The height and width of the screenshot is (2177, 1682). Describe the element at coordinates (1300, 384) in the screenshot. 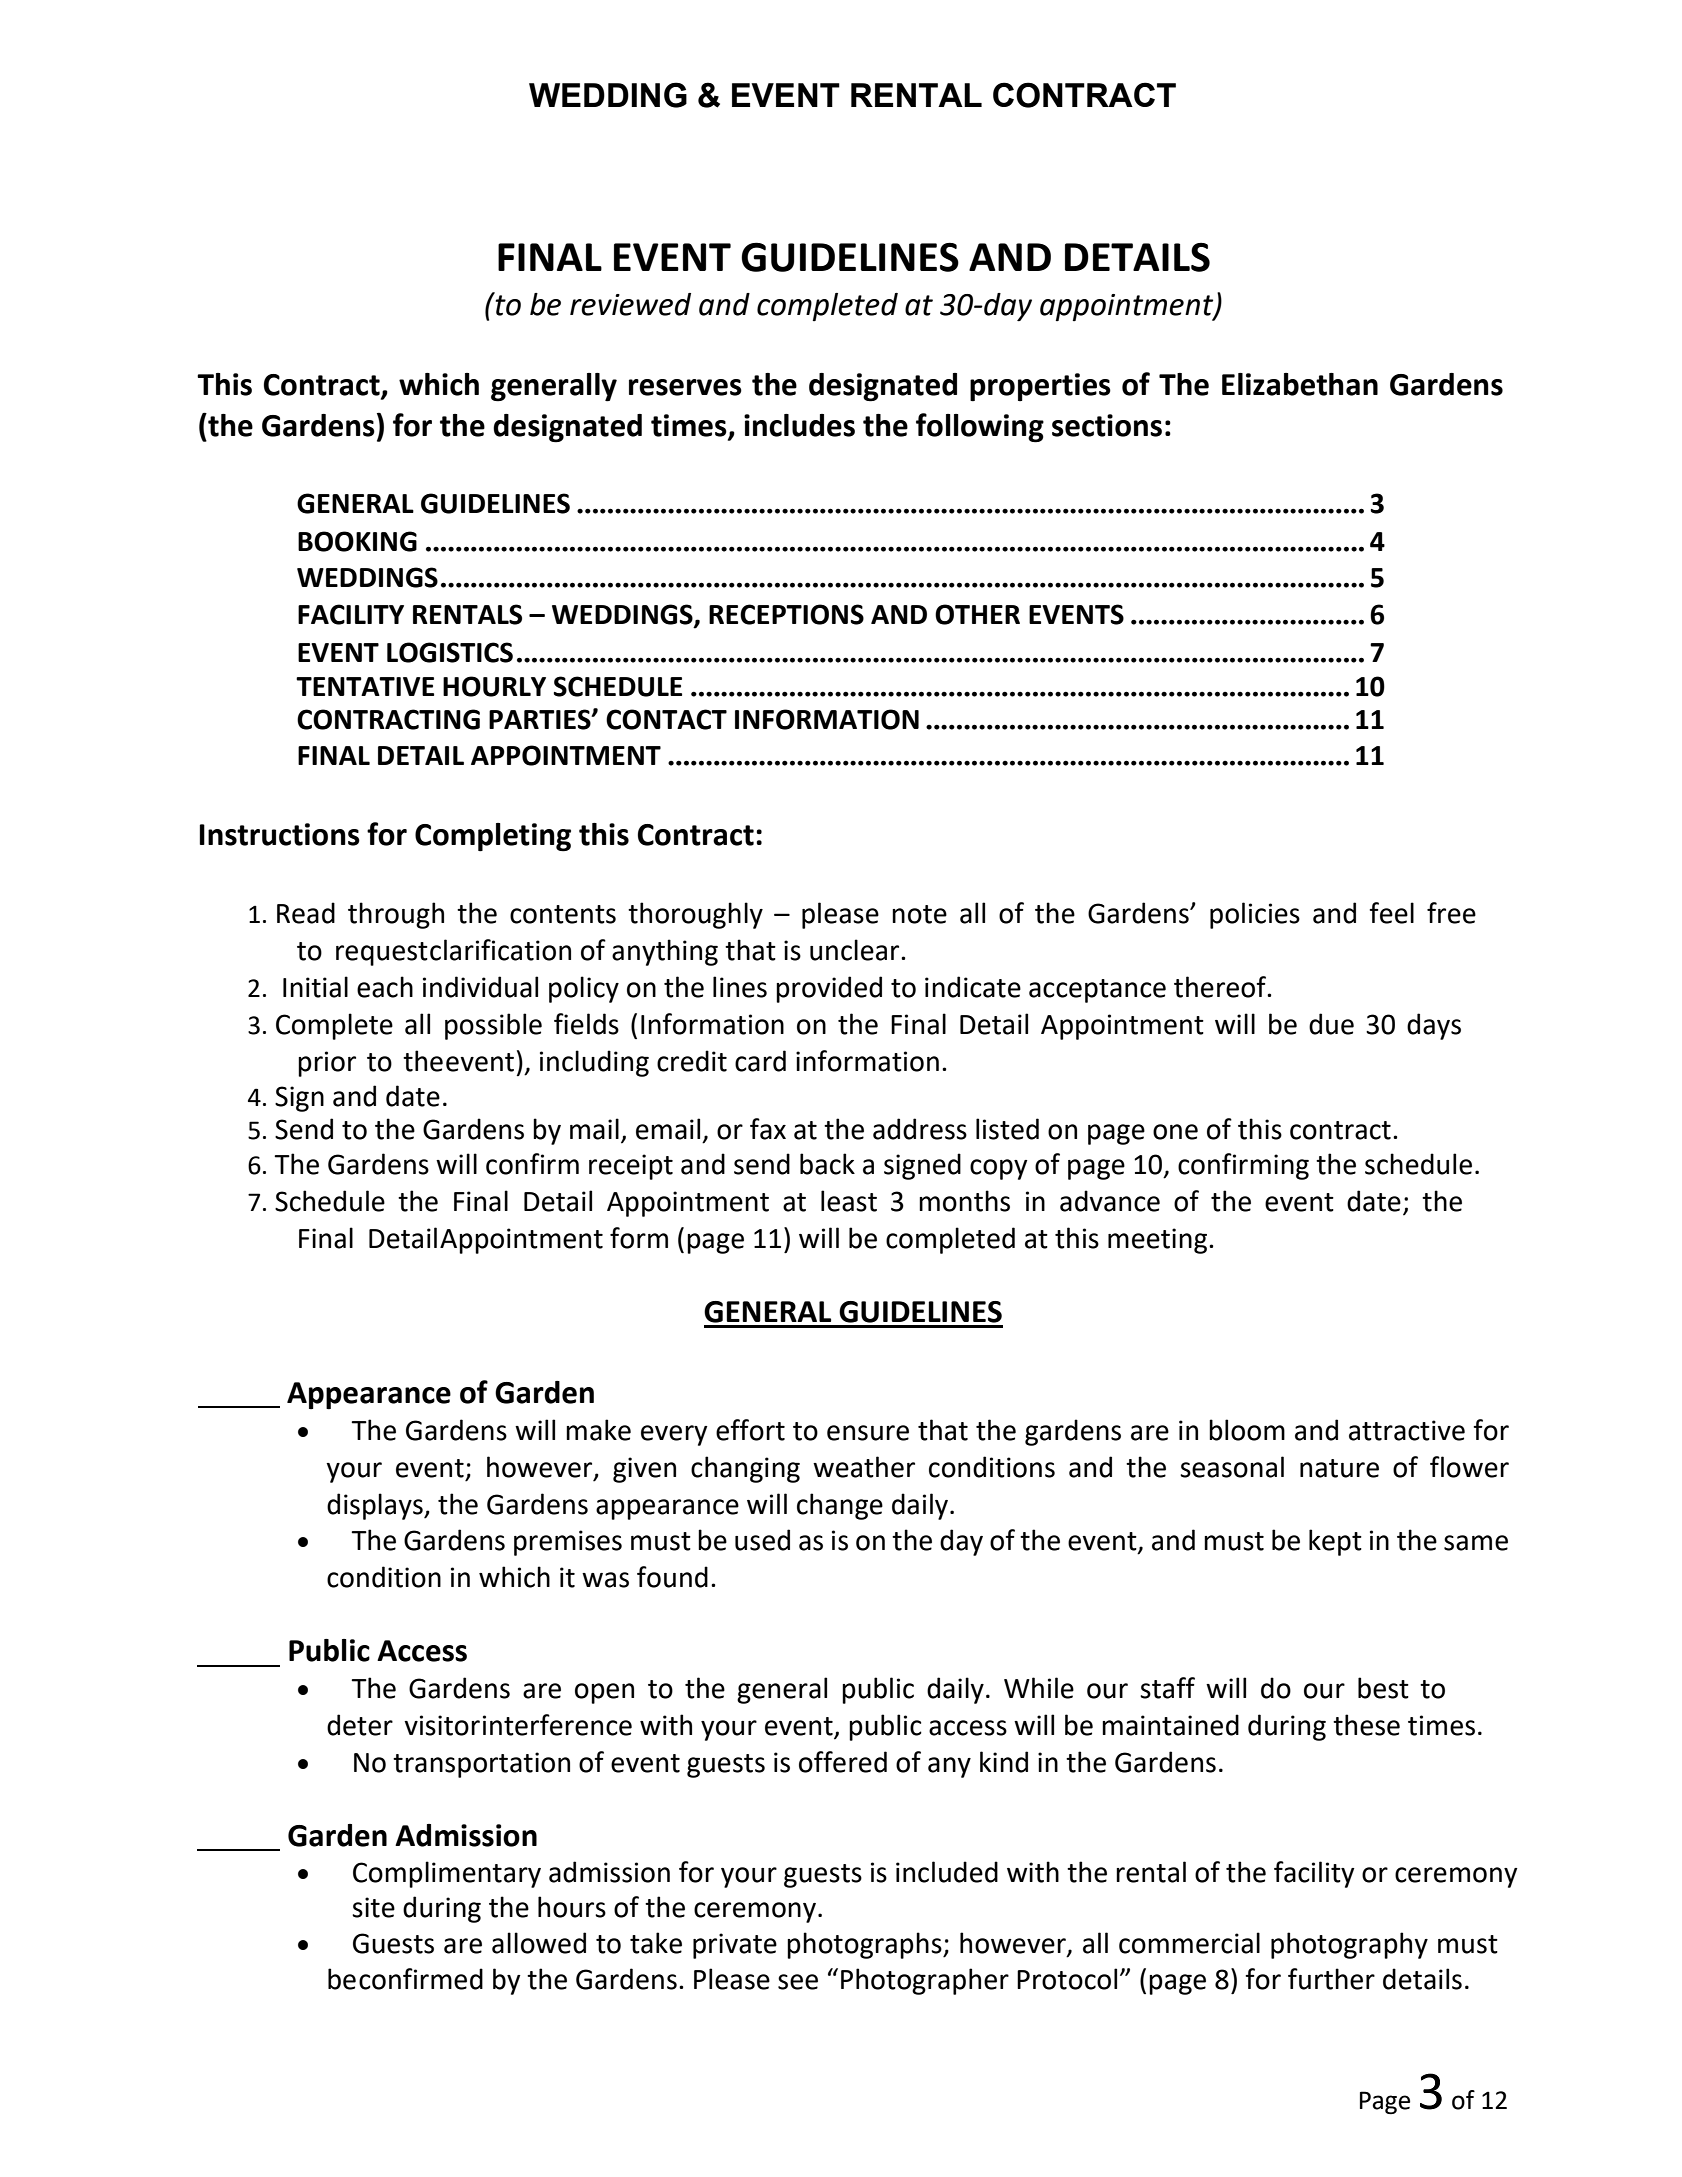

I see `Elizabethan` at that location.
